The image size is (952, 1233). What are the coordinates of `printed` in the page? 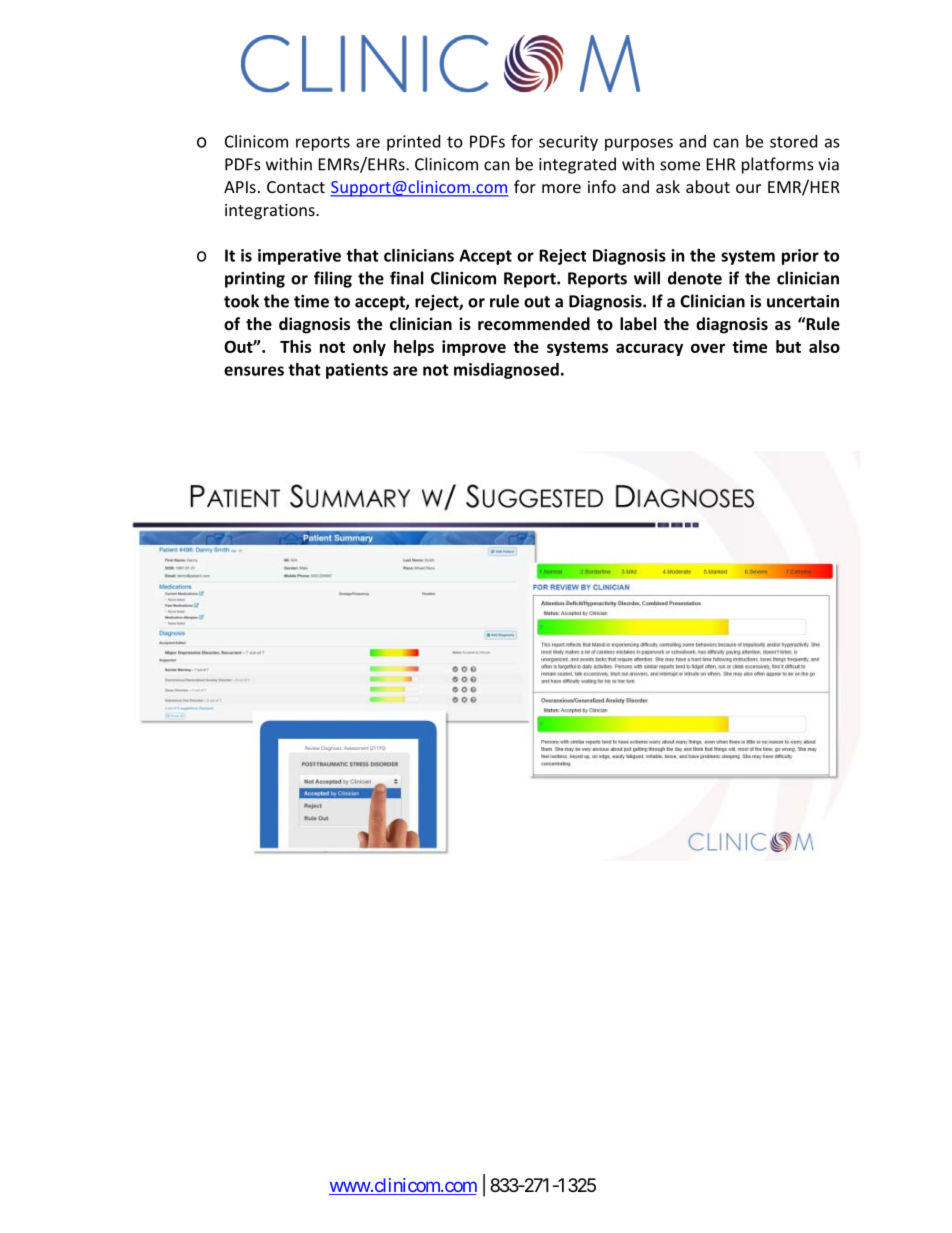 It's located at (413, 143).
